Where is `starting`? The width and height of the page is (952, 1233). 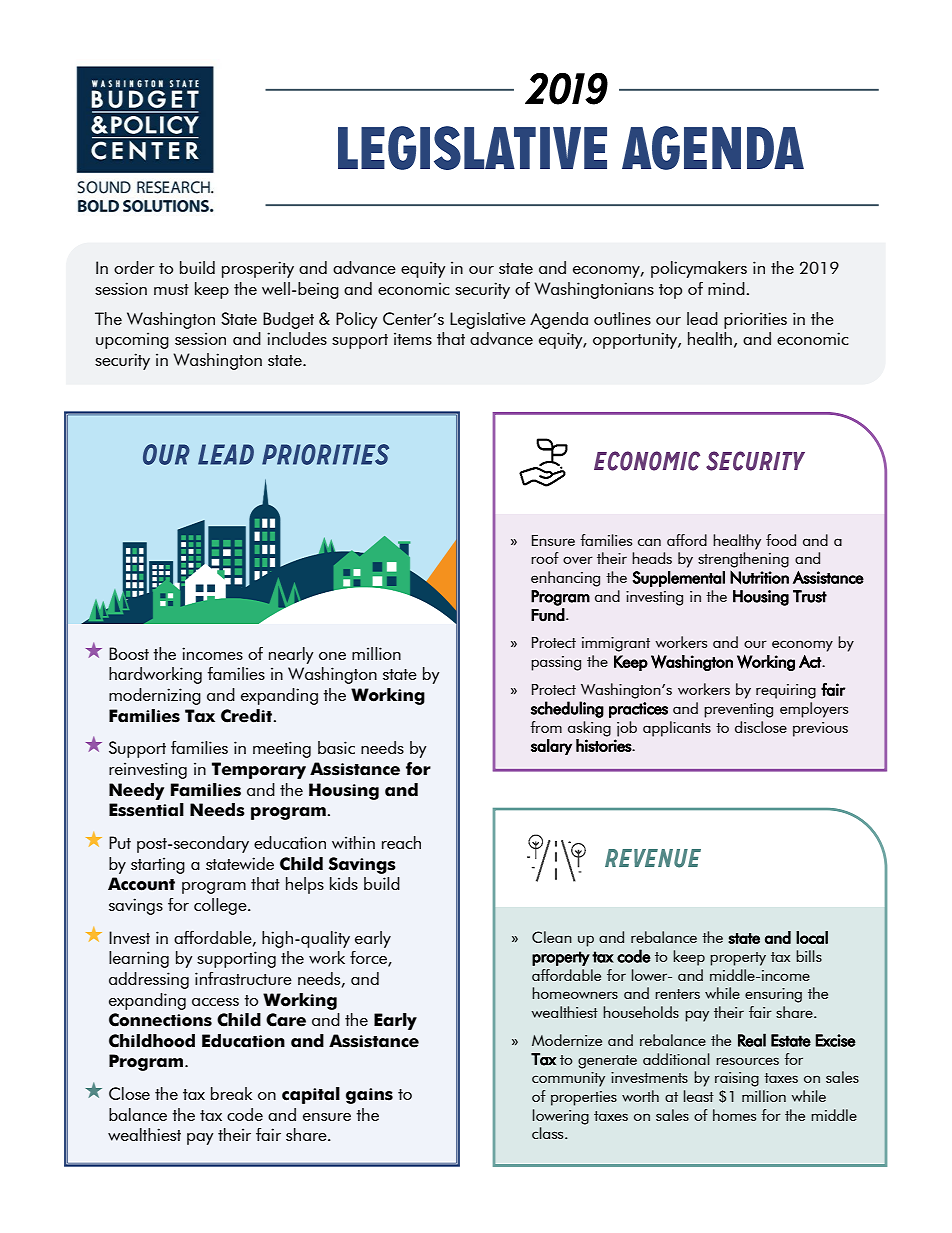
starting is located at coordinates (158, 865).
